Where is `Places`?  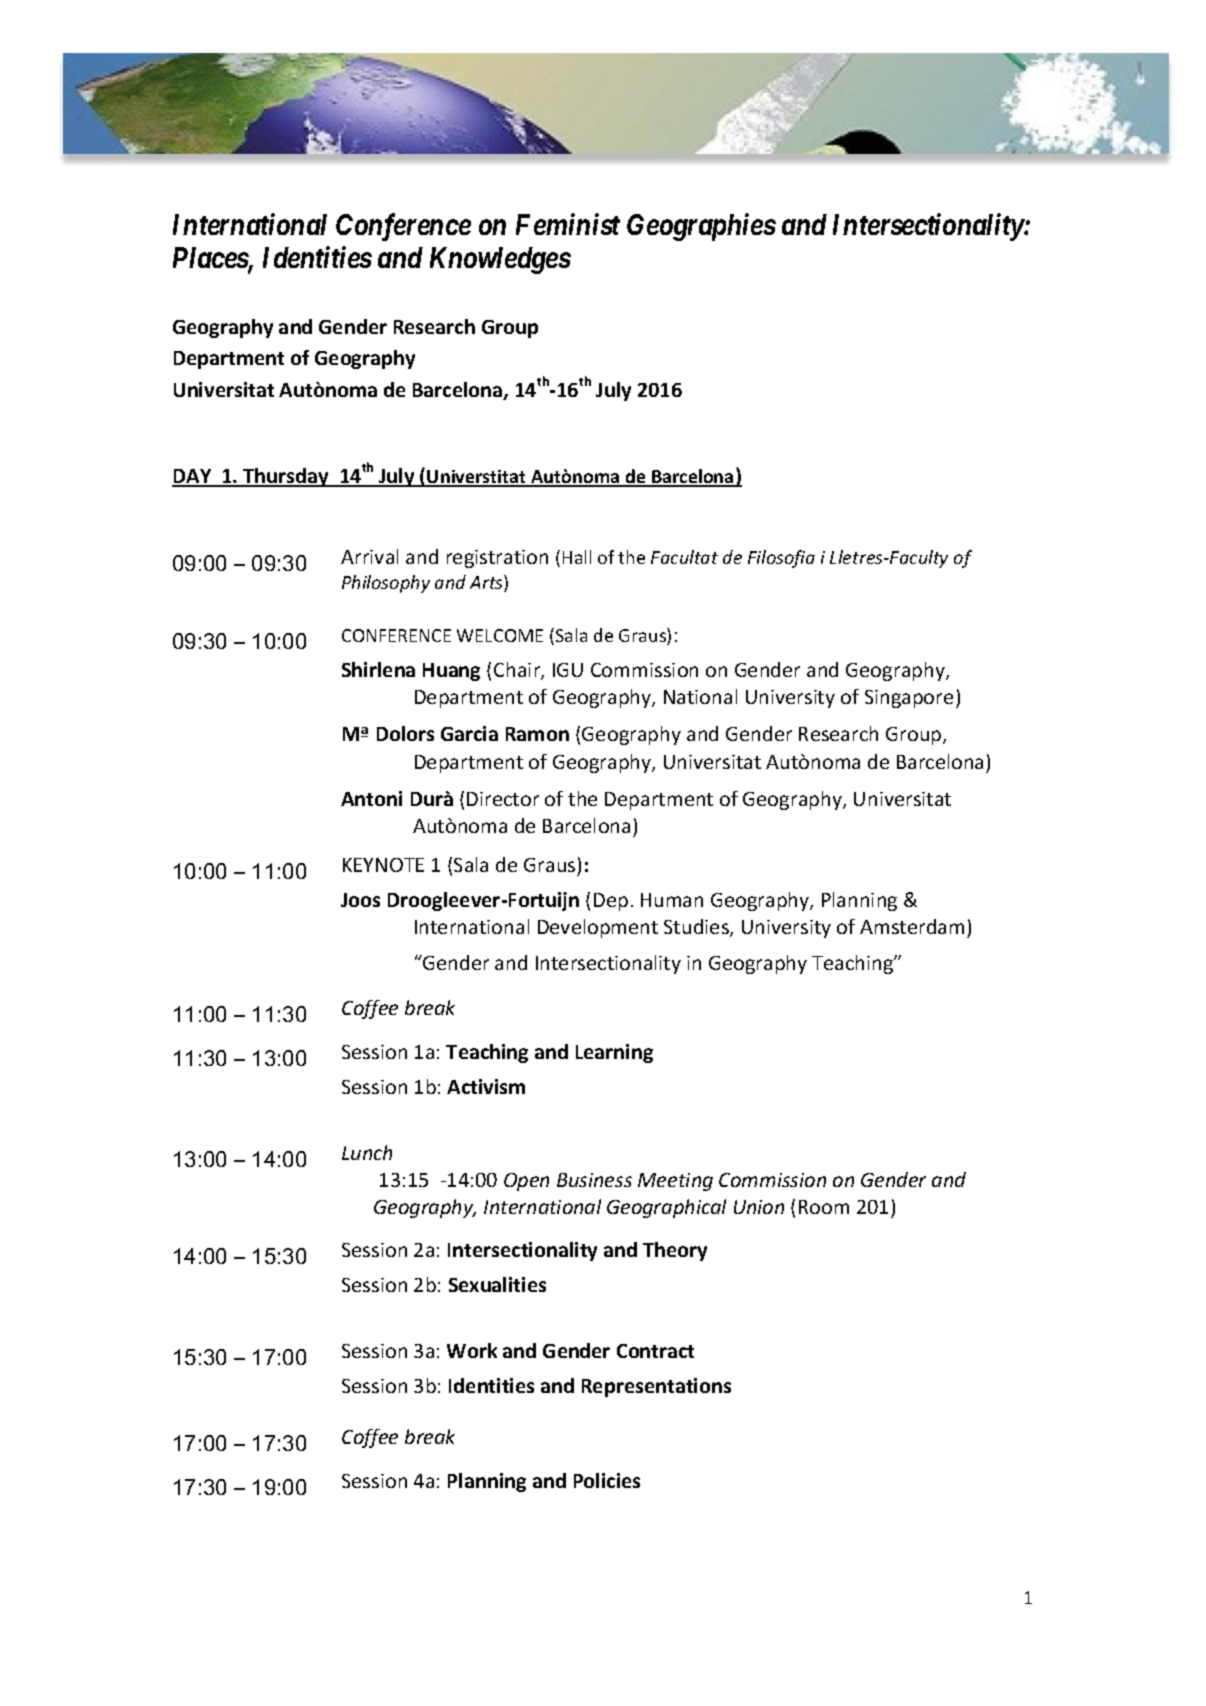
Places is located at coordinates (211, 259).
